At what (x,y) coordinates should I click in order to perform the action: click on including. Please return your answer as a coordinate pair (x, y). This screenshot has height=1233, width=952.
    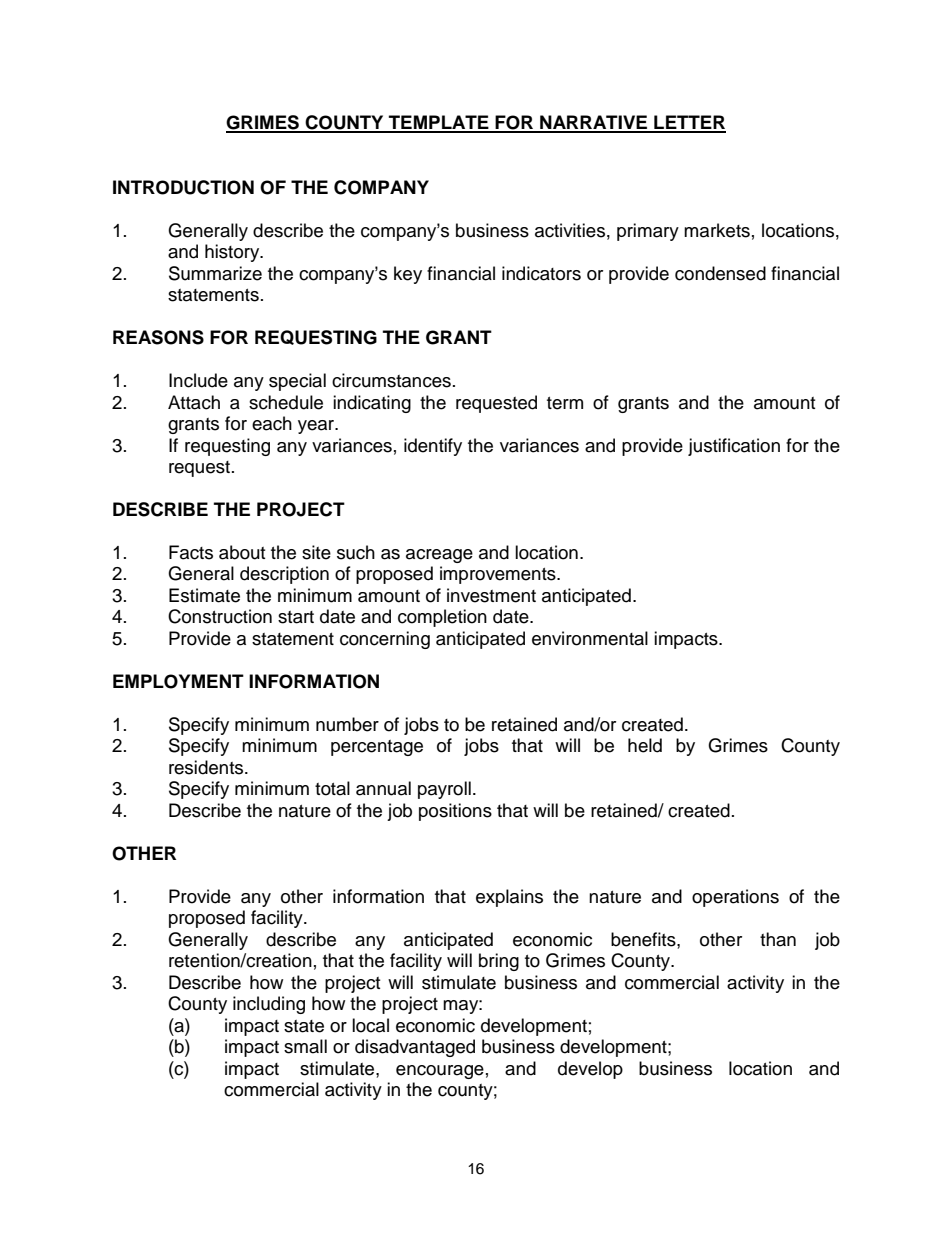
    Looking at the image, I should click on (269, 1005).
